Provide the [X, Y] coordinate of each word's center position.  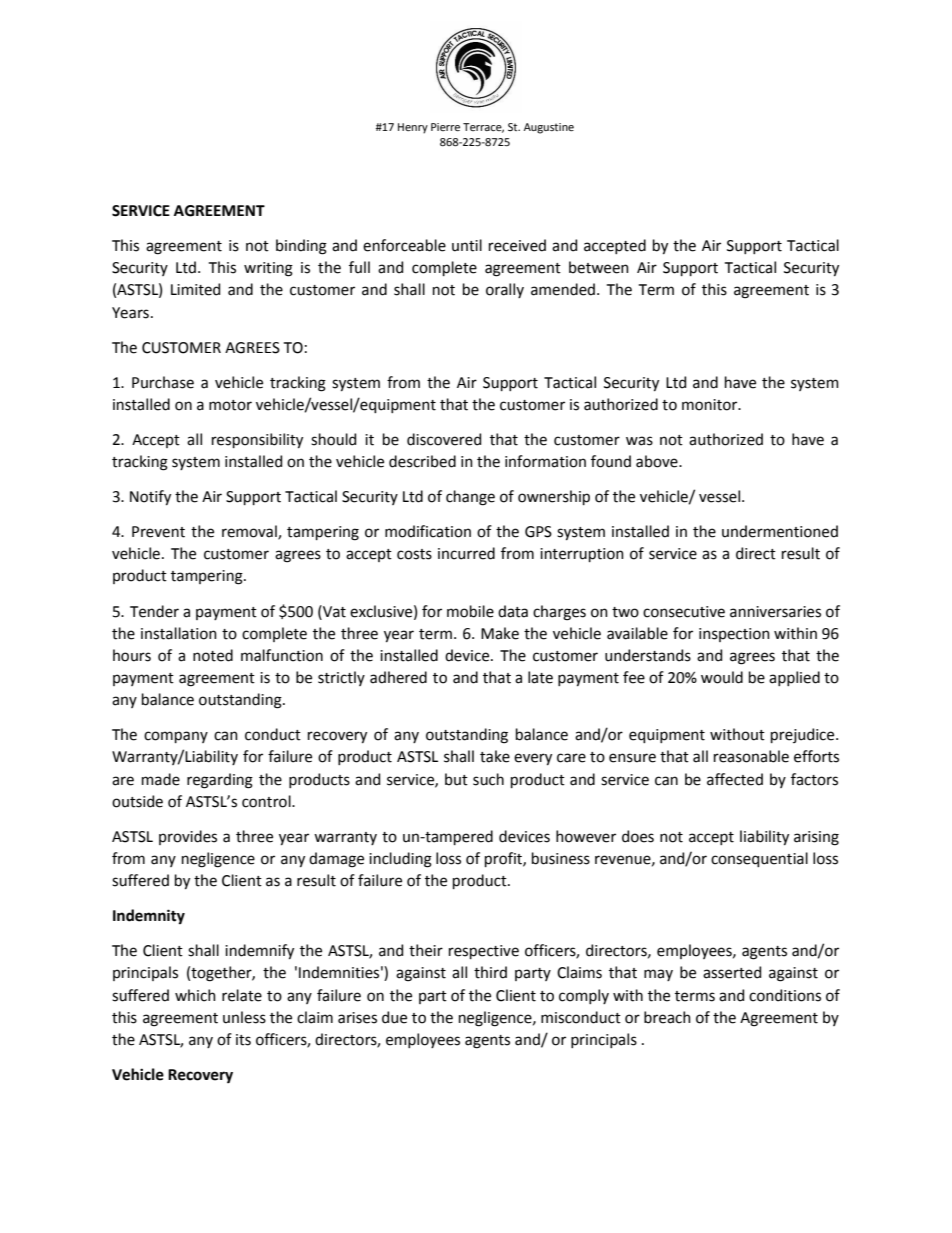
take [495, 756]
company [176, 737]
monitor [711, 405]
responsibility [257, 440]
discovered [444, 439]
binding [301, 247]
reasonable [751, 756]
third [490, 972]
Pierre [445, 127]
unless [244, 1017]
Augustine [549, 128]
